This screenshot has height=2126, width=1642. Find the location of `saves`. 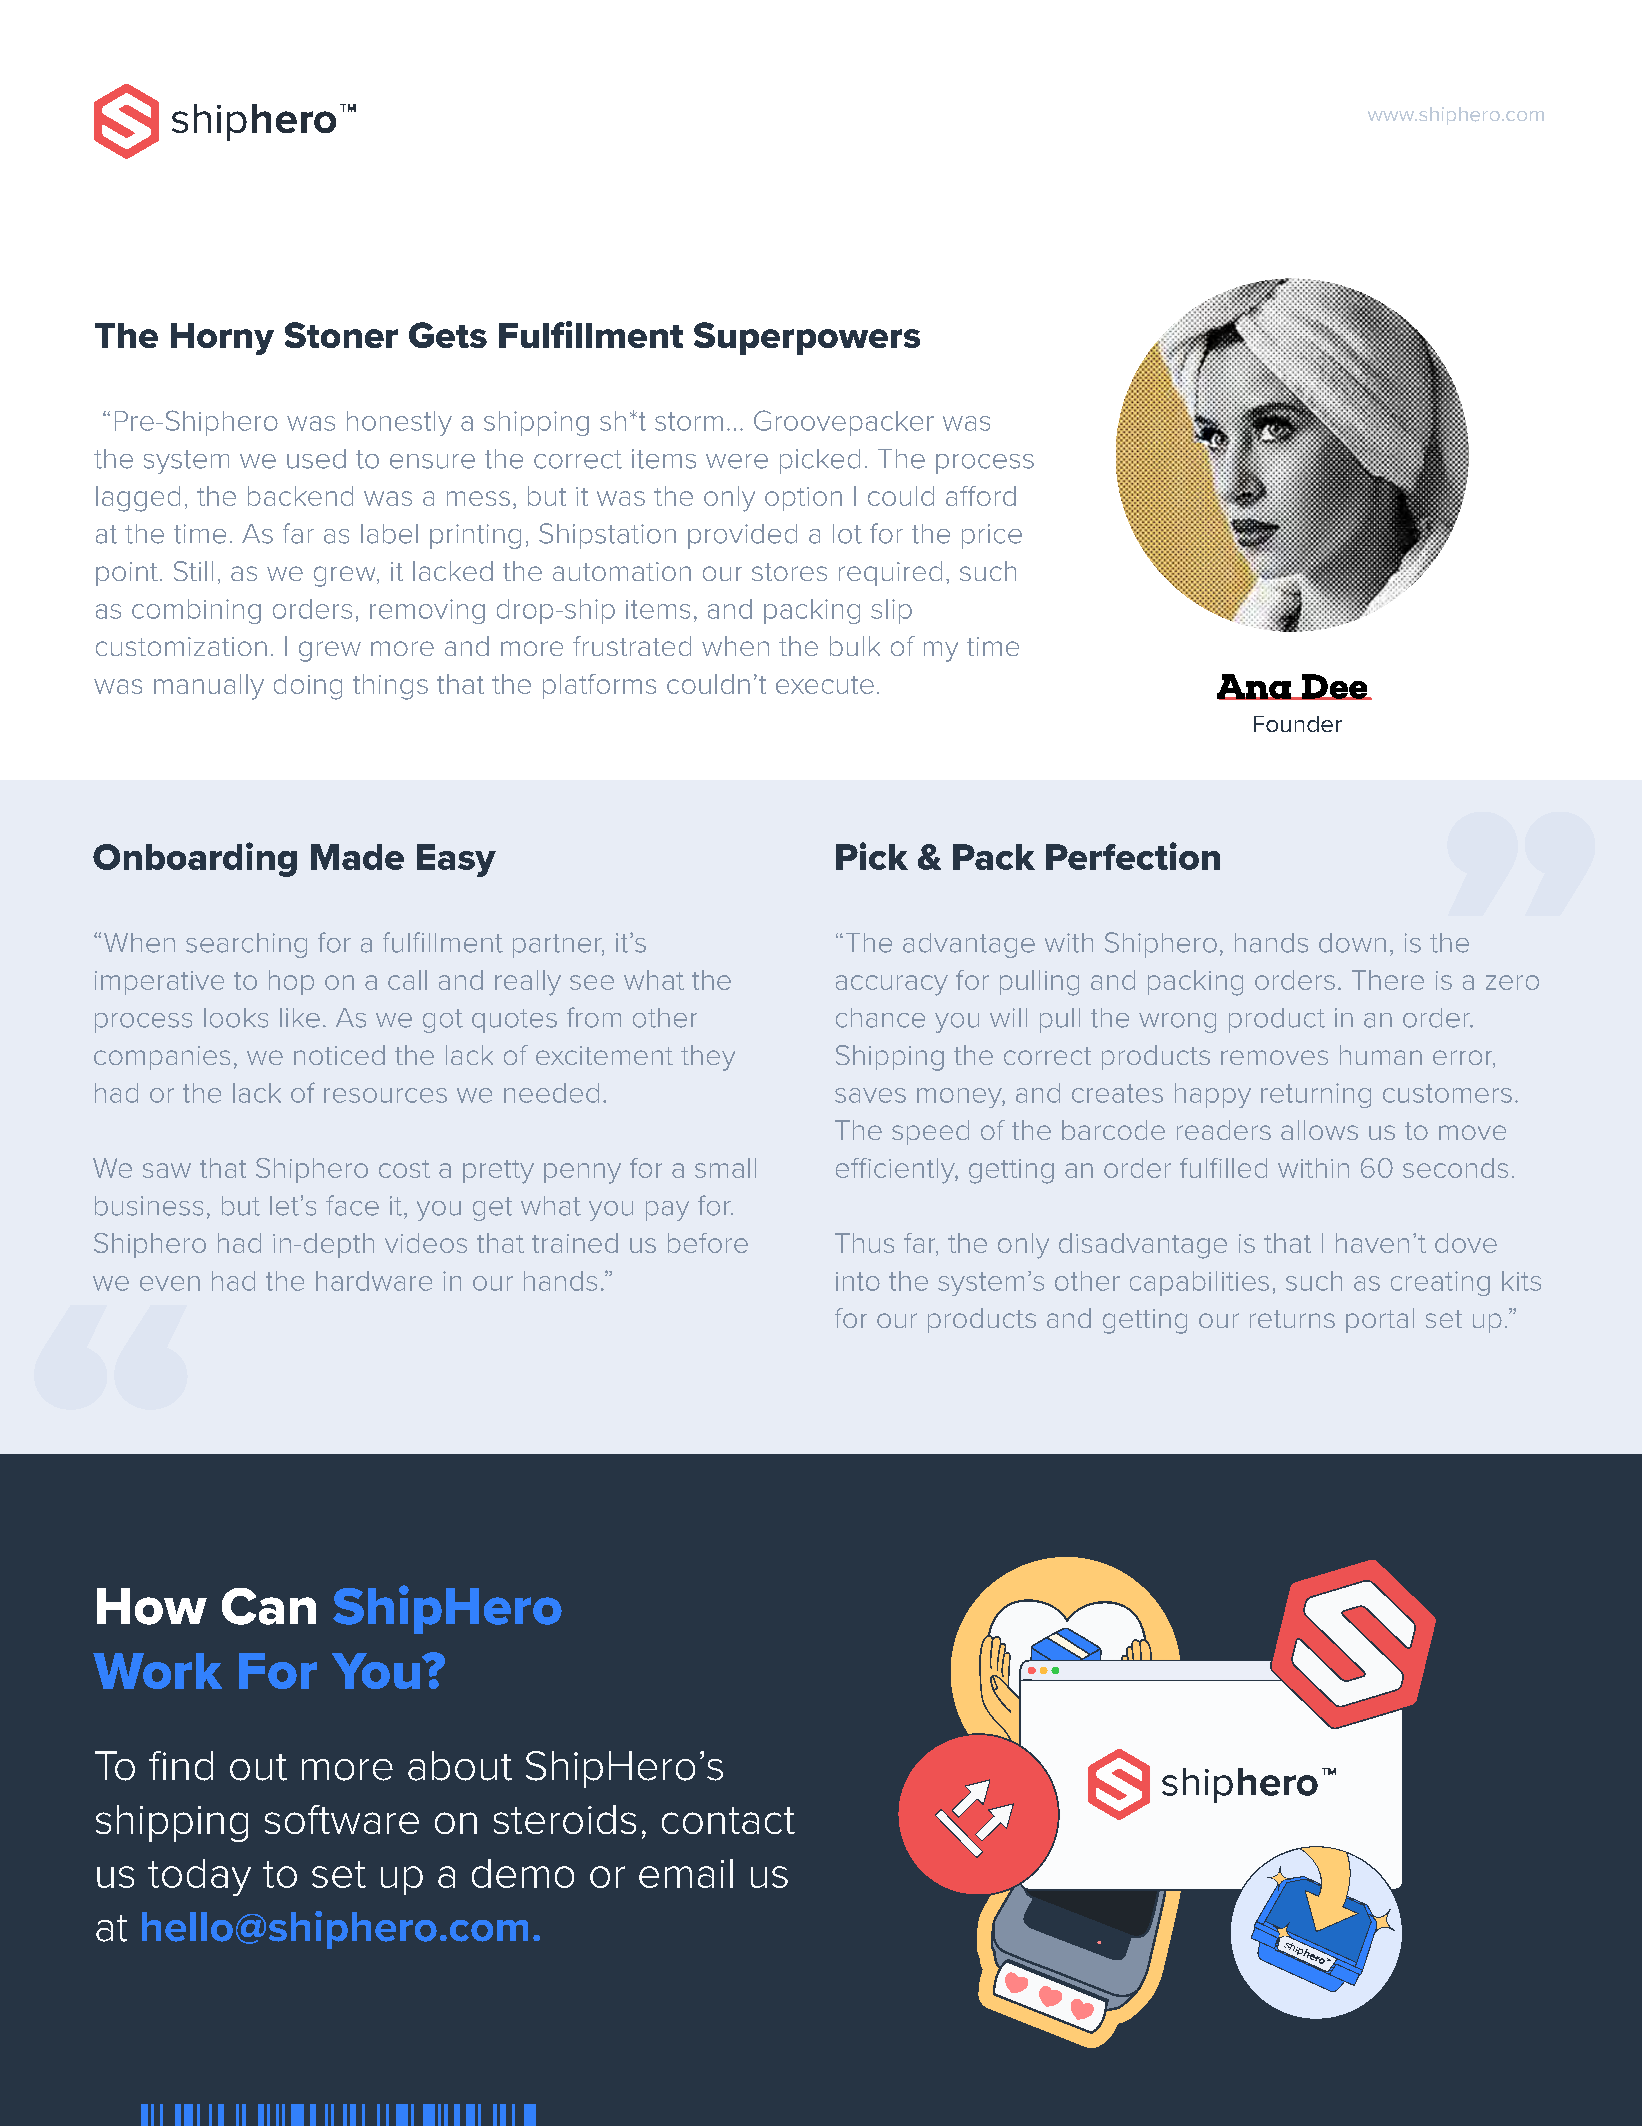

saves is located at coordinates (870, 1095).
